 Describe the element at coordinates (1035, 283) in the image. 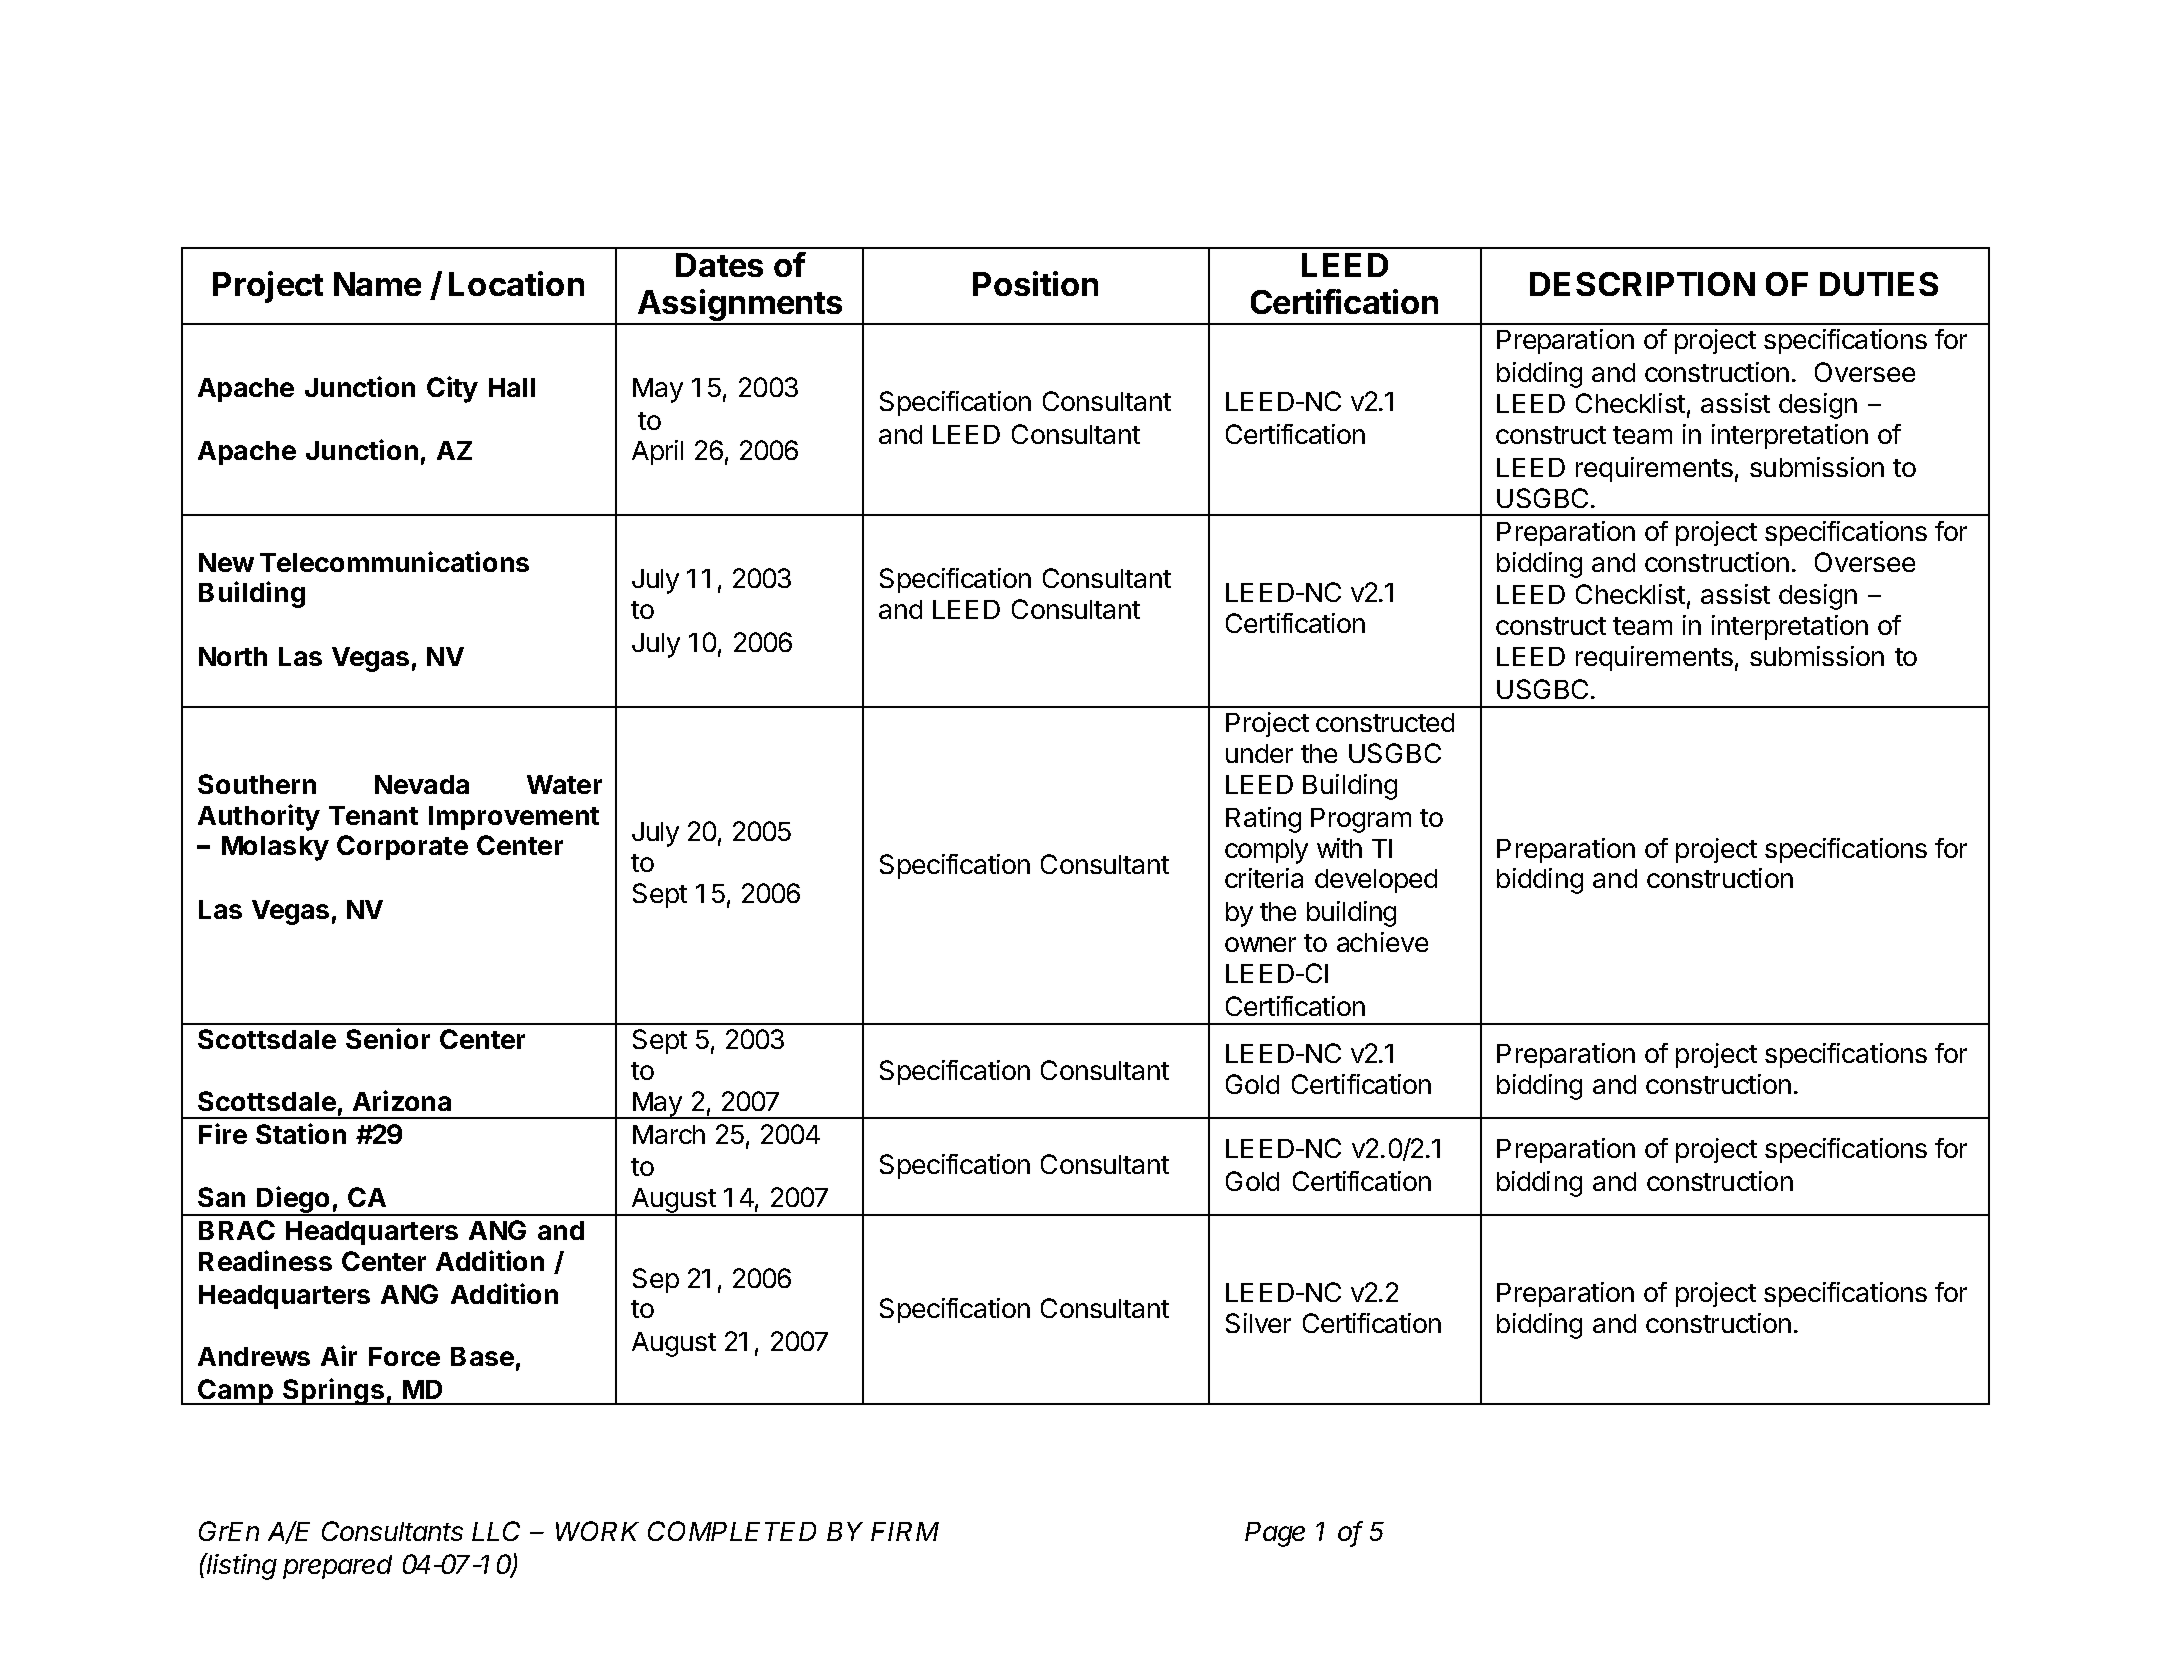

I see `Position` at that location.
